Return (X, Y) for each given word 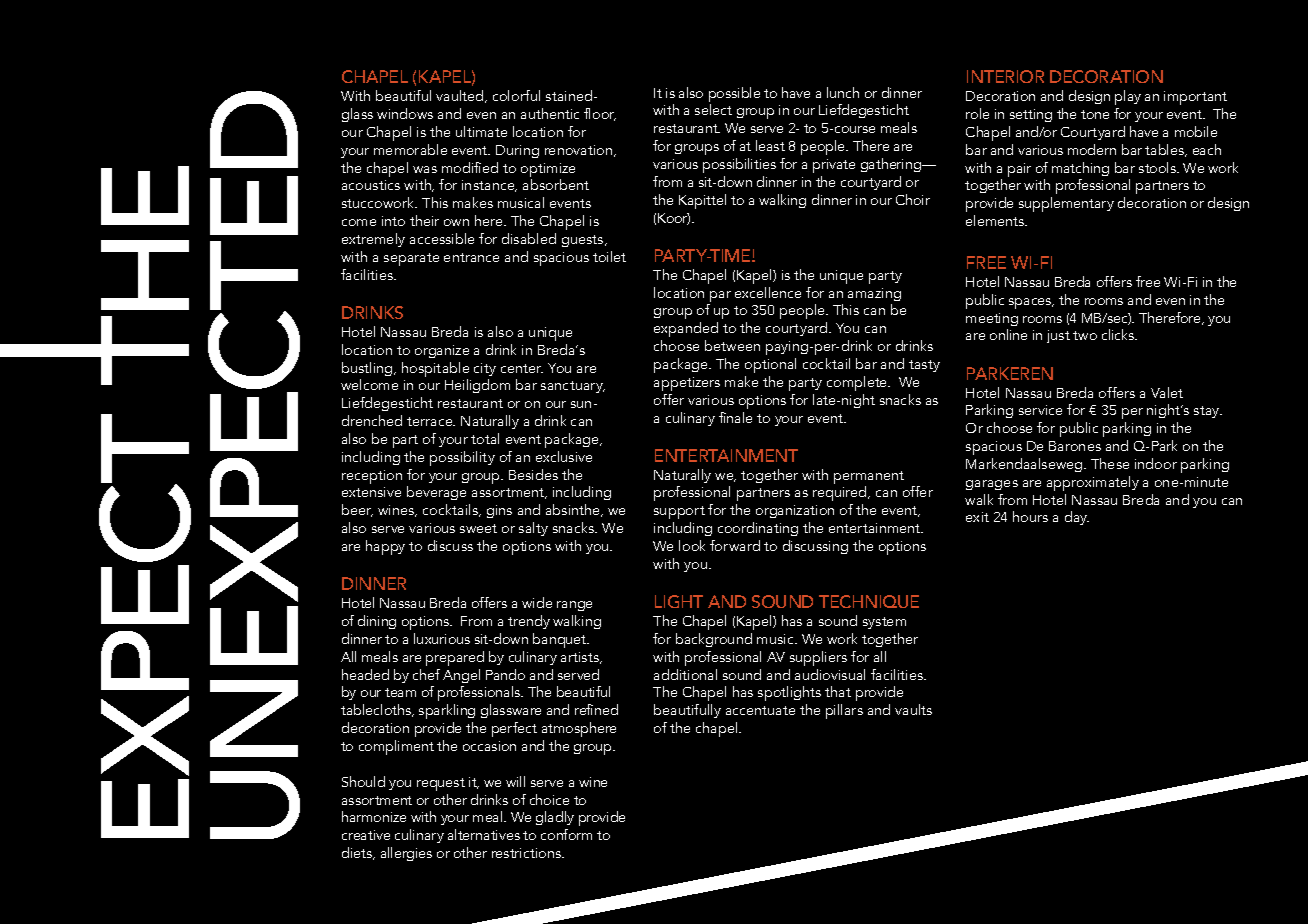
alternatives (484, 834)
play (1128, 97)
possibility (462, 458)
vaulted (461, 96)
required (841, 495)
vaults (913, 709)
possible (734, 96)
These (1110, 463)
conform (566, 834)
